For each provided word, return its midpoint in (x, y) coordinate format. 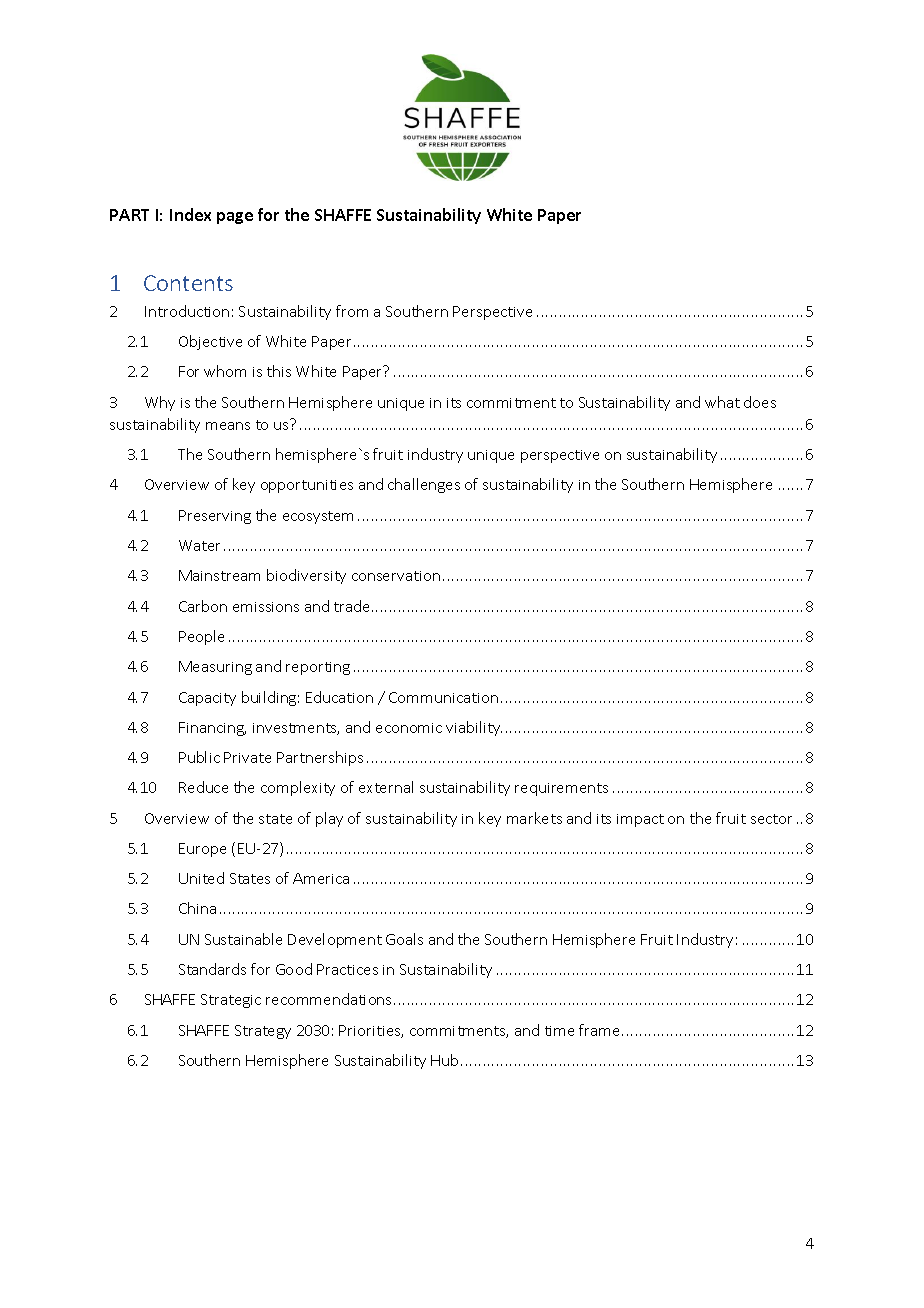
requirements (561, 789)
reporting (318, 668)
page (235, 218)
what (722, 402)
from (352, 311)
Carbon (203, 606)
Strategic (231, 1001)
